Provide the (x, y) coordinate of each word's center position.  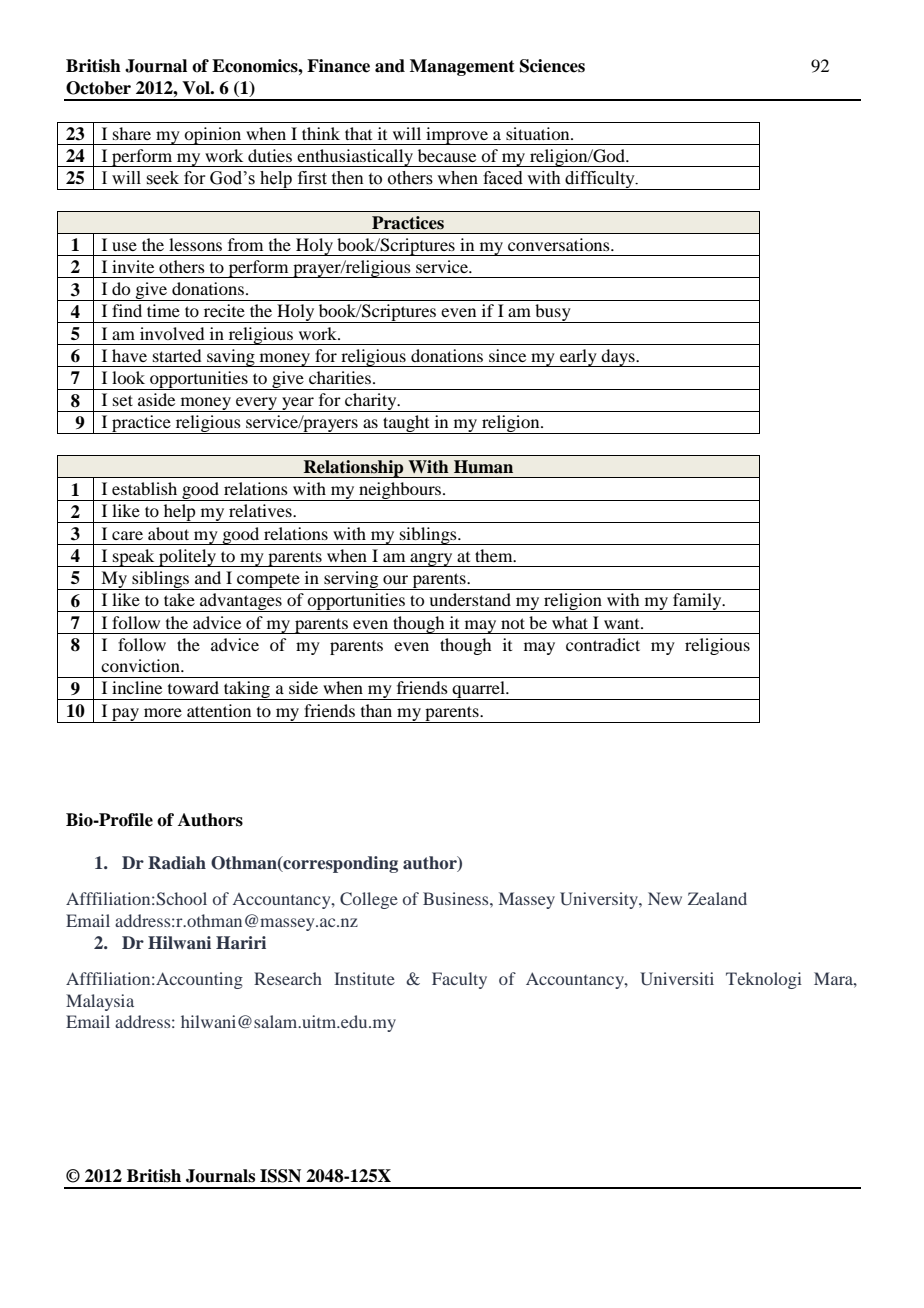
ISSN (280, 1176)
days (618, 358)
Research (288, 978)
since (507, 355)
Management (462, 67)
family (697, 602)
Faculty (459, 980)
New (665, 898)
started (177, 355)
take (179, 599)
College (369, 900)
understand (470, 599)
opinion (213, 136)
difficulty (600, 180)
